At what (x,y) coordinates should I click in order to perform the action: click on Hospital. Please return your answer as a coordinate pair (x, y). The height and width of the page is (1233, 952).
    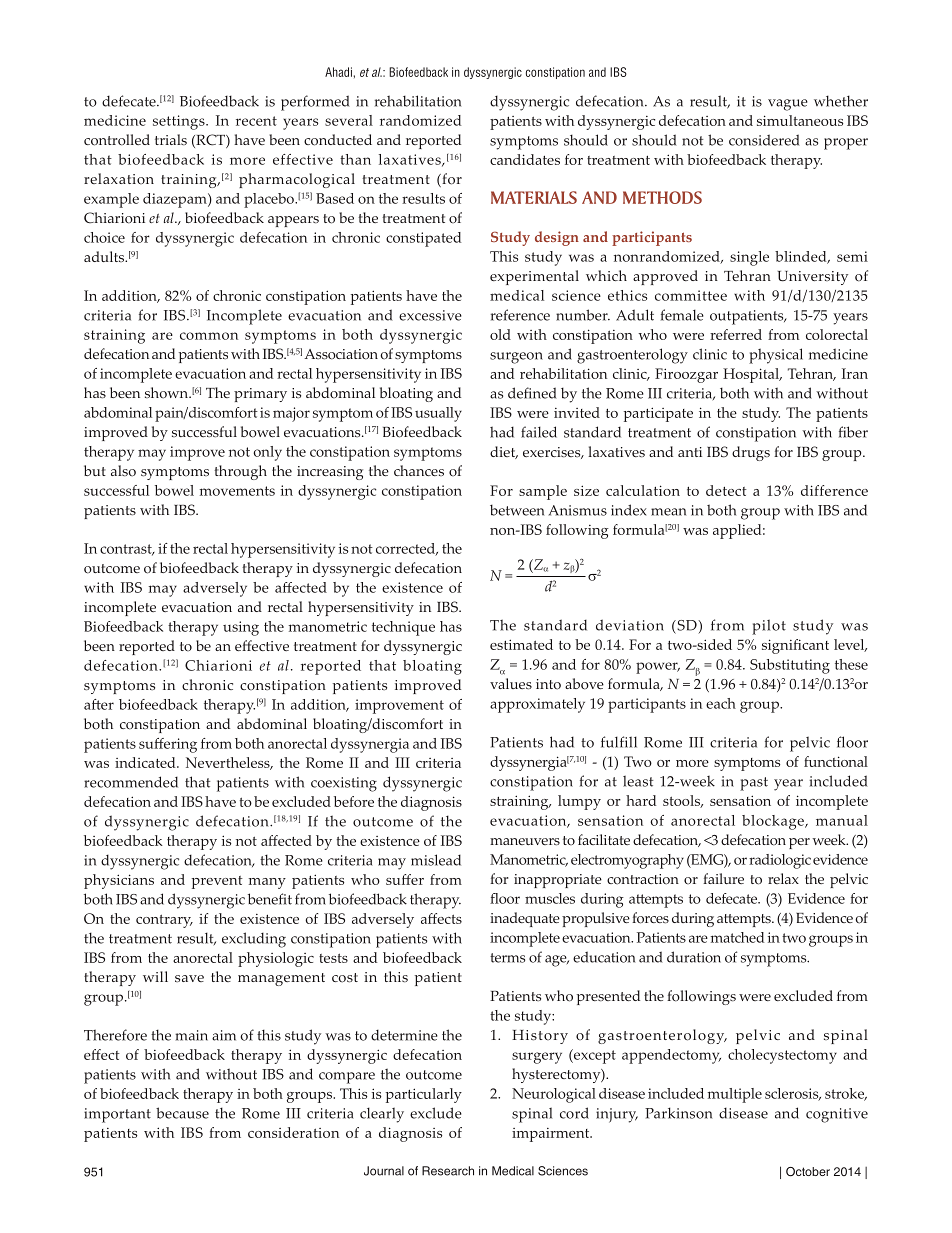
    Looking at the image, I should click on (752, 375).
